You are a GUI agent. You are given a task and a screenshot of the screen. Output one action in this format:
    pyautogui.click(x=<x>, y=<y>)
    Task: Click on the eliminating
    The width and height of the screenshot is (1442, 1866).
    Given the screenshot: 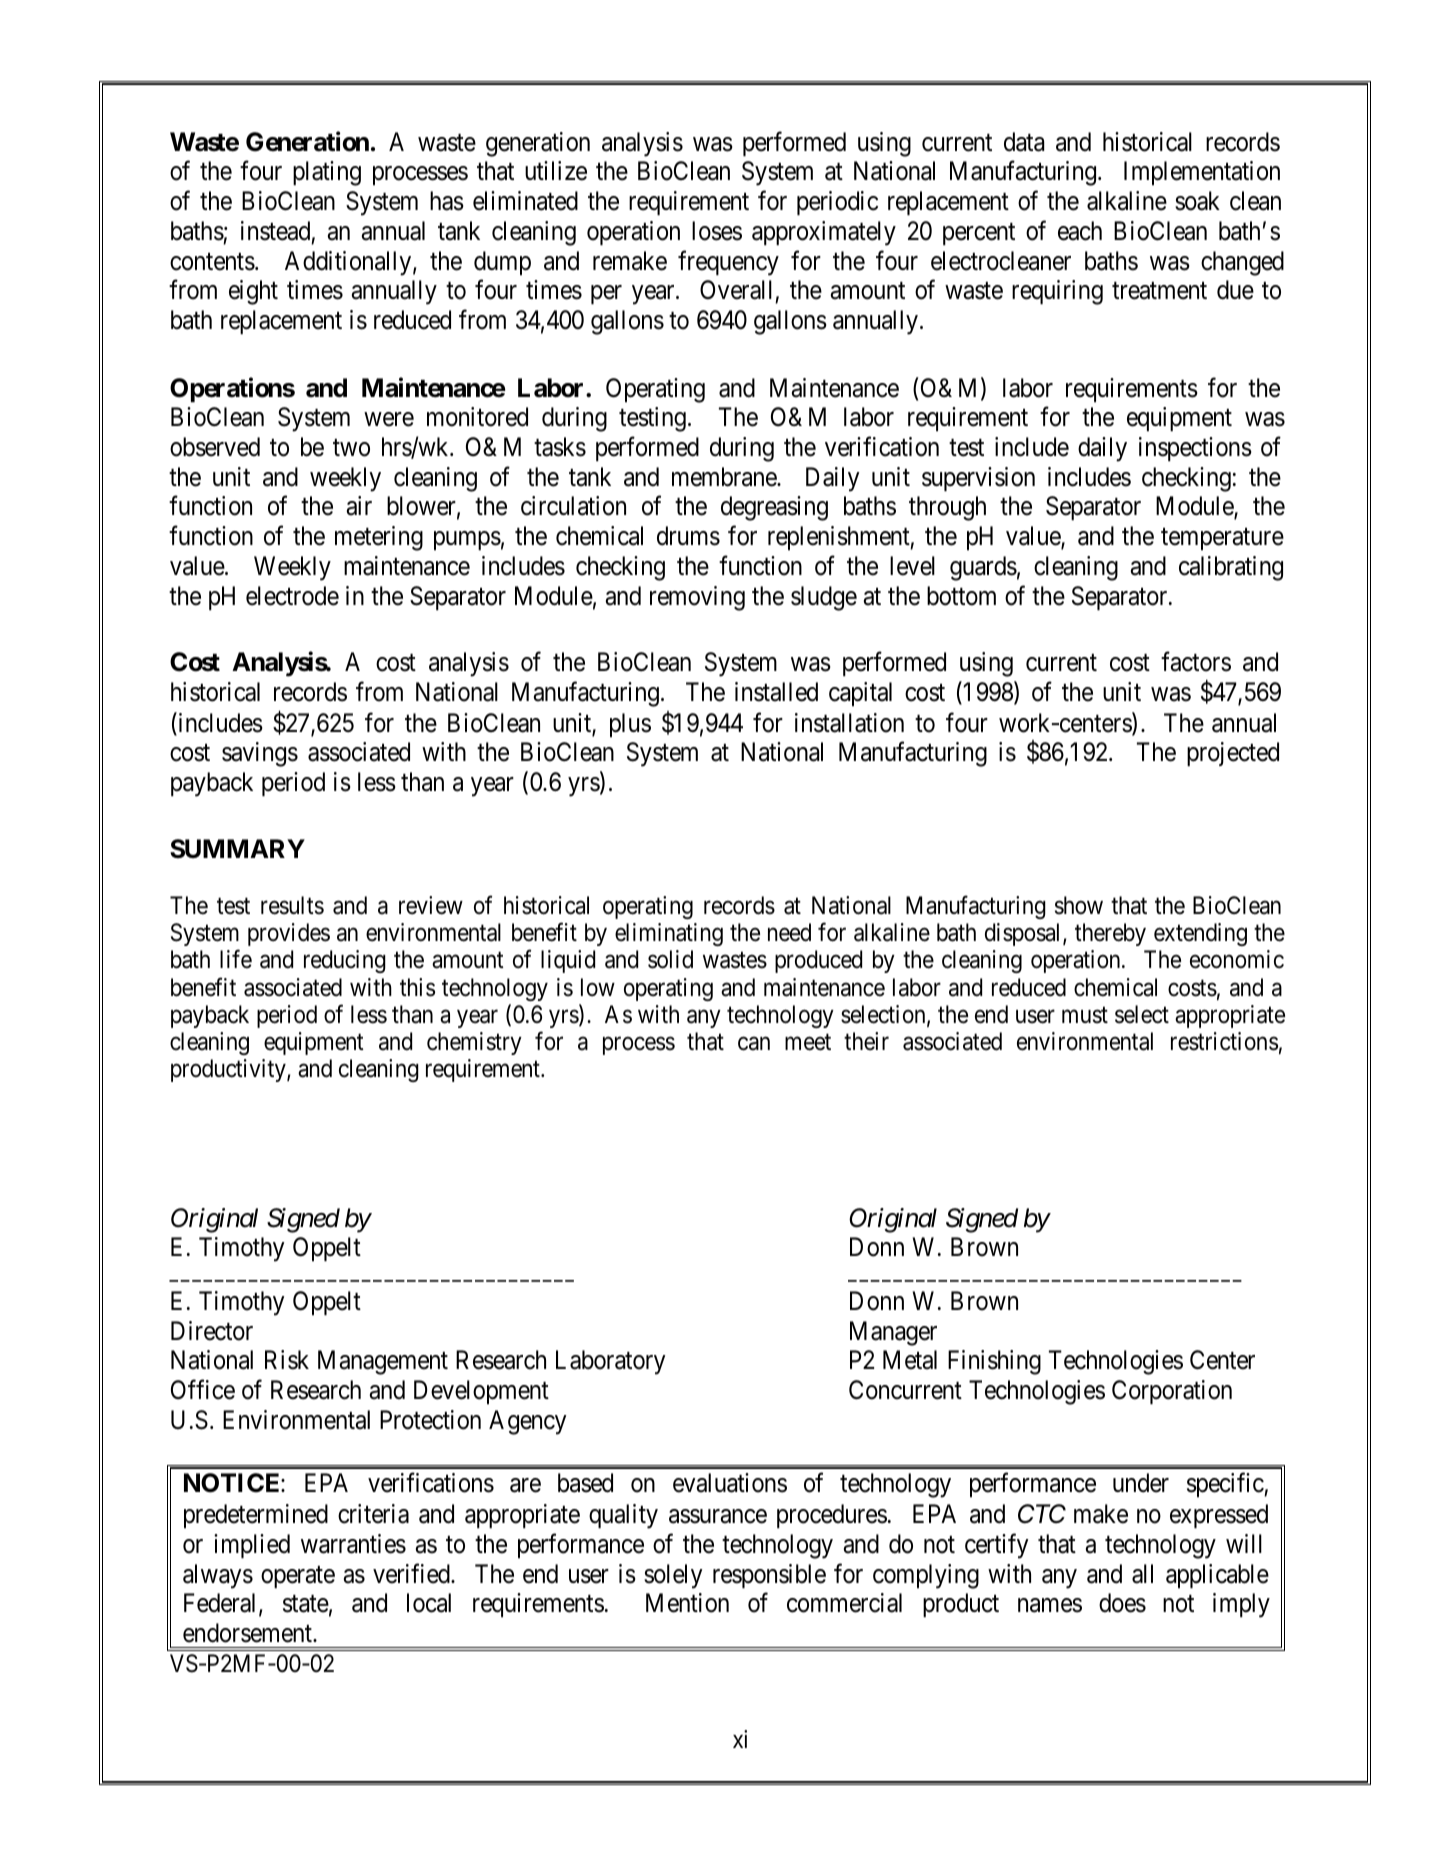 What is the action you would take?
    pyautogui.click(x=669, y=934)
